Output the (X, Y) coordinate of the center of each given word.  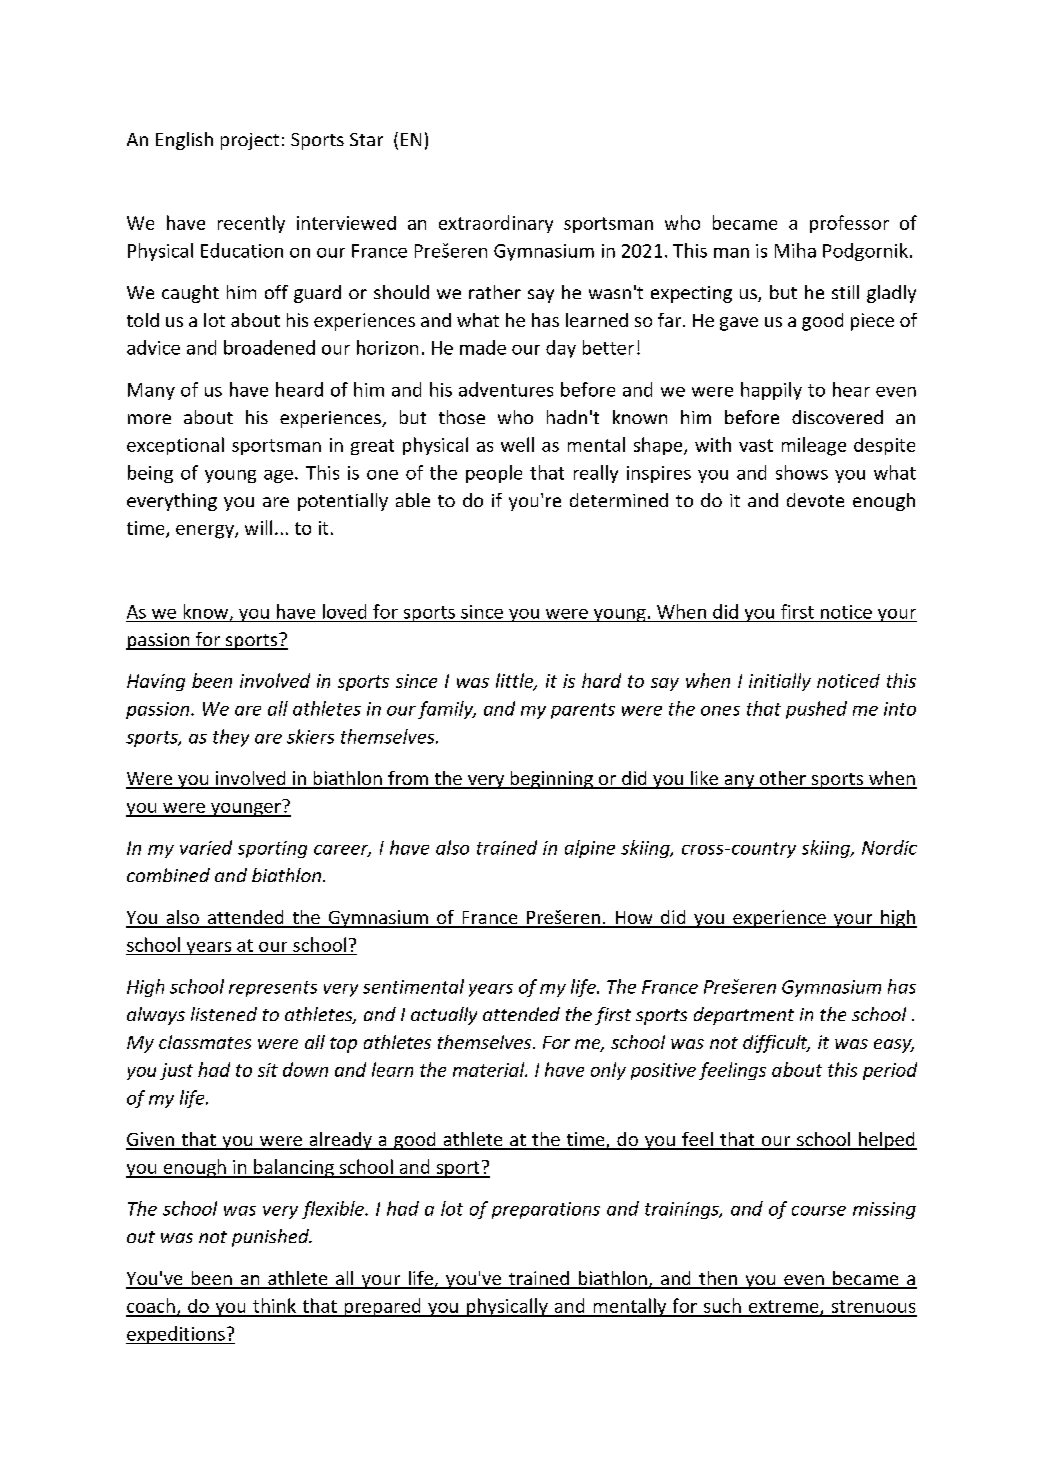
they (231, 738)
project (250, 141)
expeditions (176, 1335)
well (517, 444)
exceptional (175, 446)
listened (224, 1014)
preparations (546, 1210)
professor (849, 224)
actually (444, 1016)
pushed (816, 710)
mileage (814, 446)
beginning (551, 780)
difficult (776, 1044)
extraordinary (496, 224)
